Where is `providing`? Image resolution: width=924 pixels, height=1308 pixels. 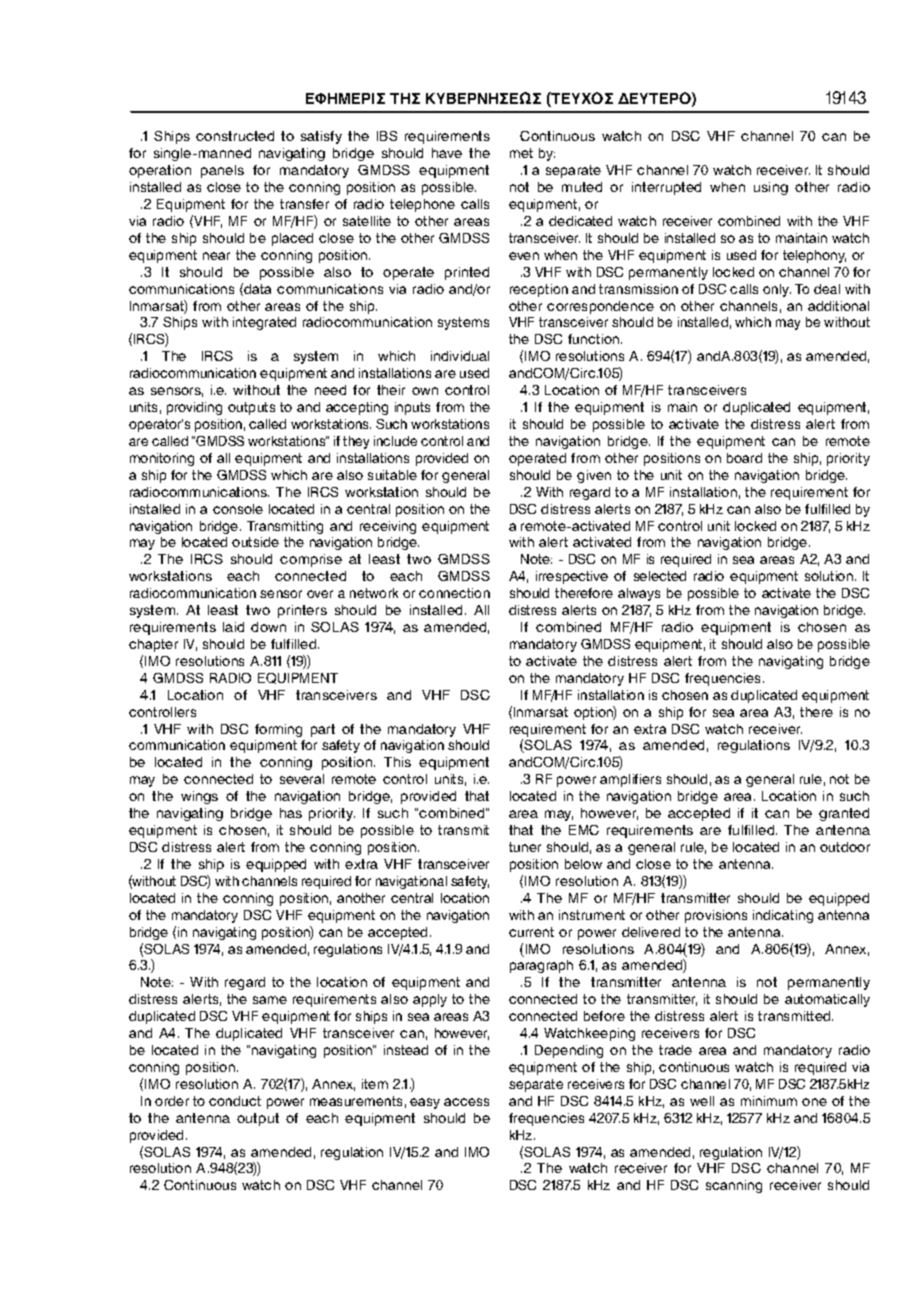
providing is located at coordinates (194, 408).
